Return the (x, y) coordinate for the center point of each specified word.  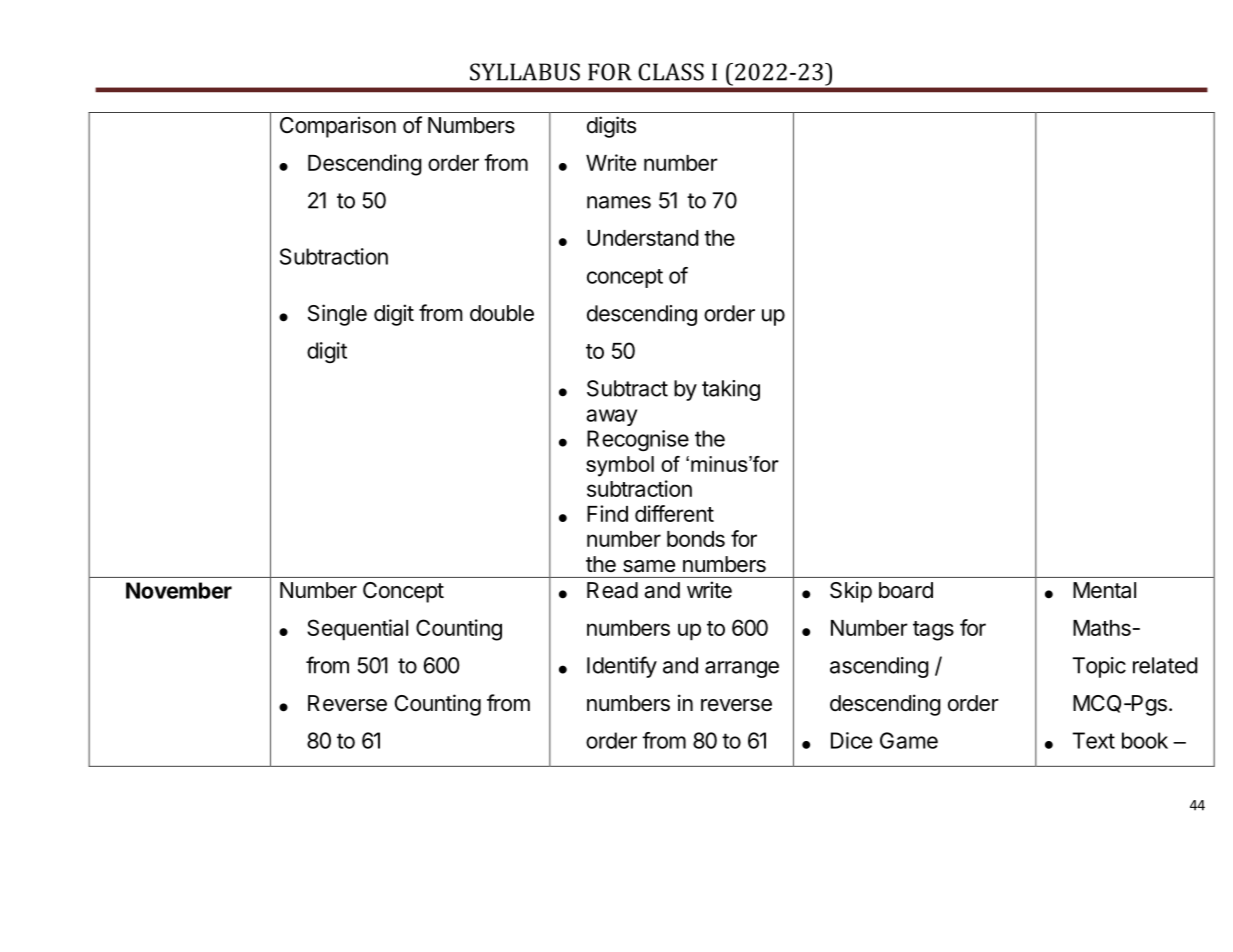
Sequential (357, 630)
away (611, 417)
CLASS (671, 72)
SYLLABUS (525, 72)
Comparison (338, 127)
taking (731, 390)
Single (337, 315)
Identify (622, 667)
